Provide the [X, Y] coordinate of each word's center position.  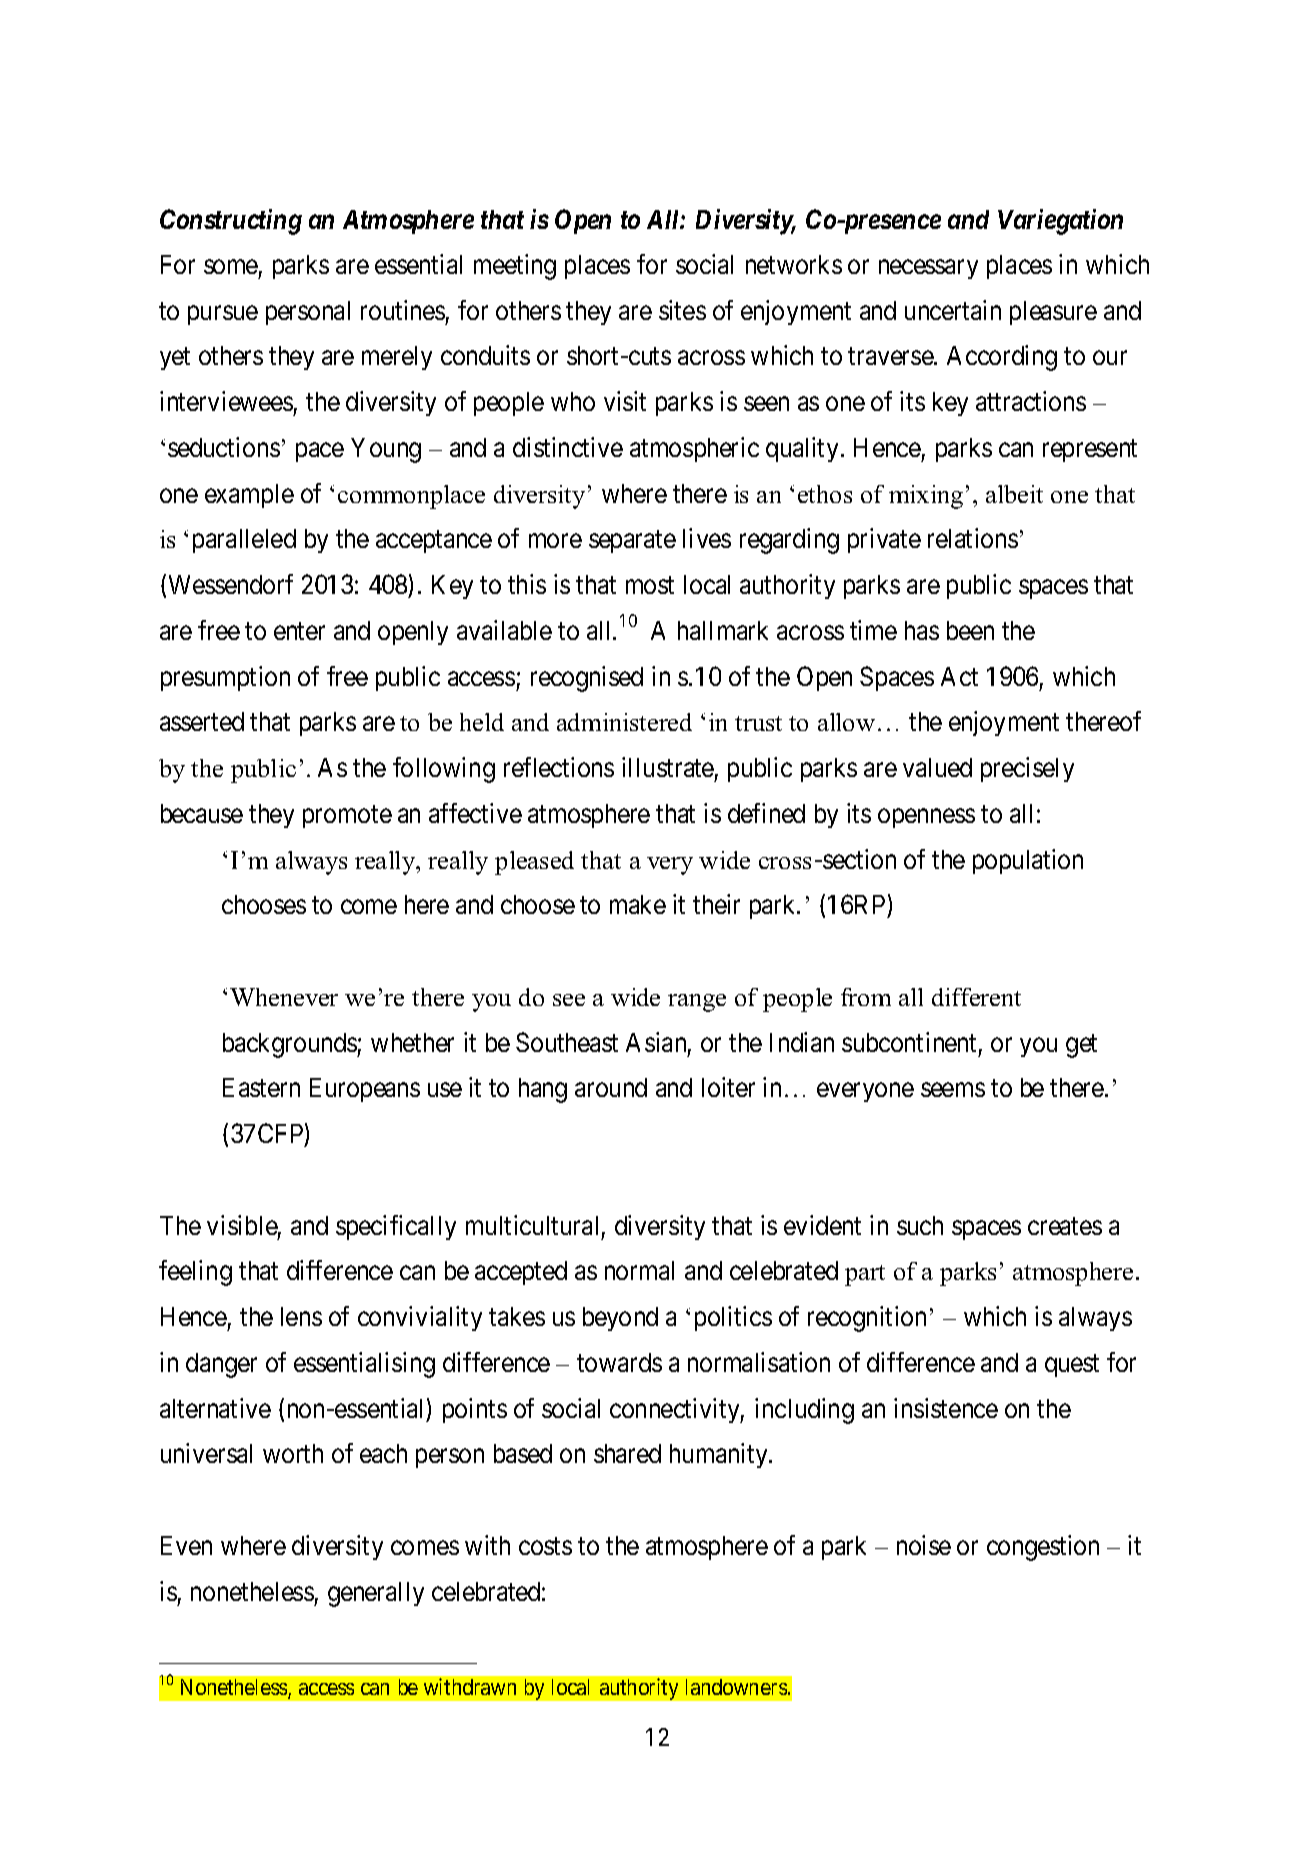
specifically [396, 1227]
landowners [736, 1687]
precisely [1027, 769]
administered [624, 722]
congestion [1043, 1548]
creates [1065, 1226]
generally [376, 1594]
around [611, 1087]
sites [682, 310]
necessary [928, 269]
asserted [202, 721]
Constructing [231, 222]
